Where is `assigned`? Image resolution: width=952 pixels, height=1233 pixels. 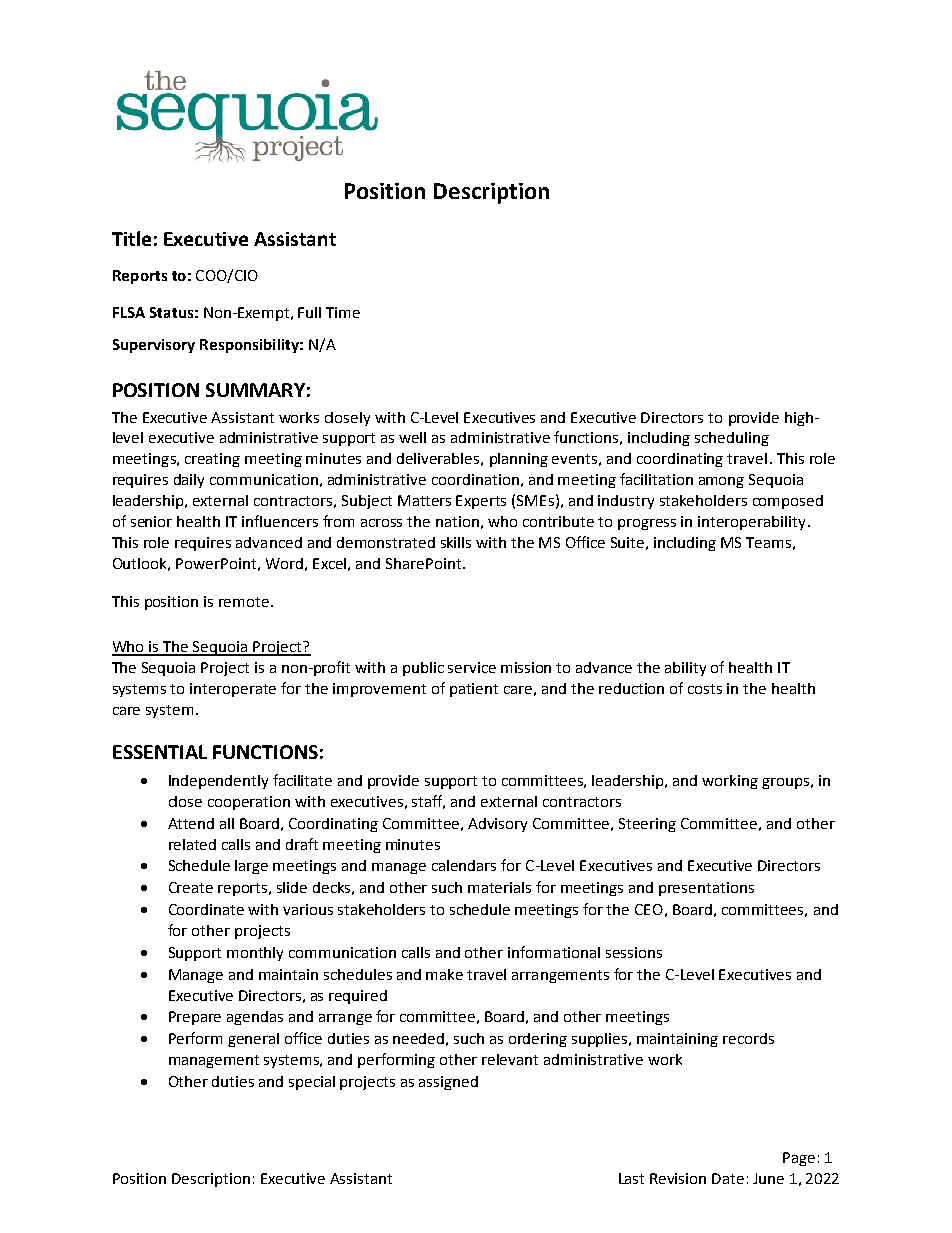
assigned is located at coordinates (448, 1083).
